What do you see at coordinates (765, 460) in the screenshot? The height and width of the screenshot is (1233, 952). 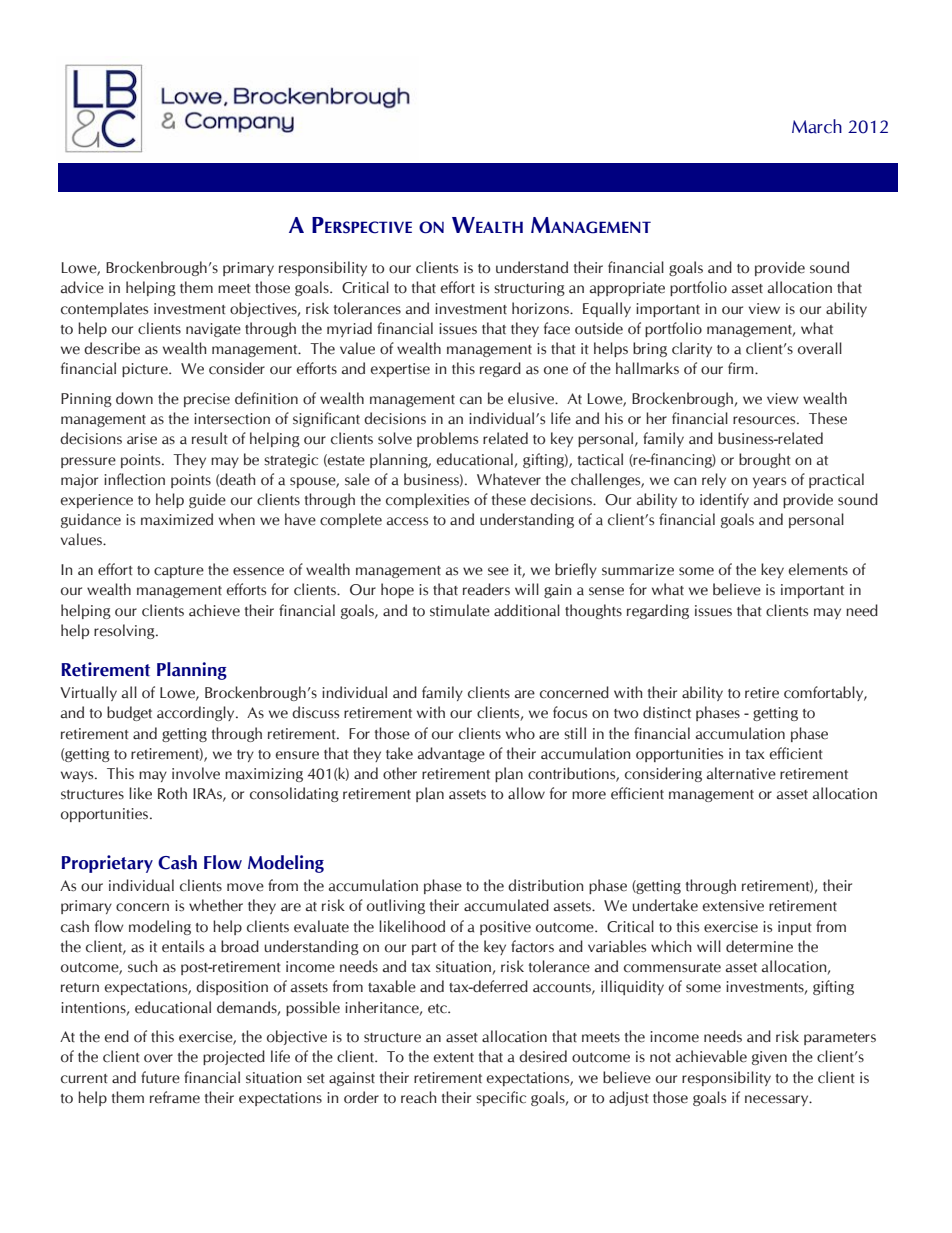 I see `brought` at bounding box center [765, 460].
